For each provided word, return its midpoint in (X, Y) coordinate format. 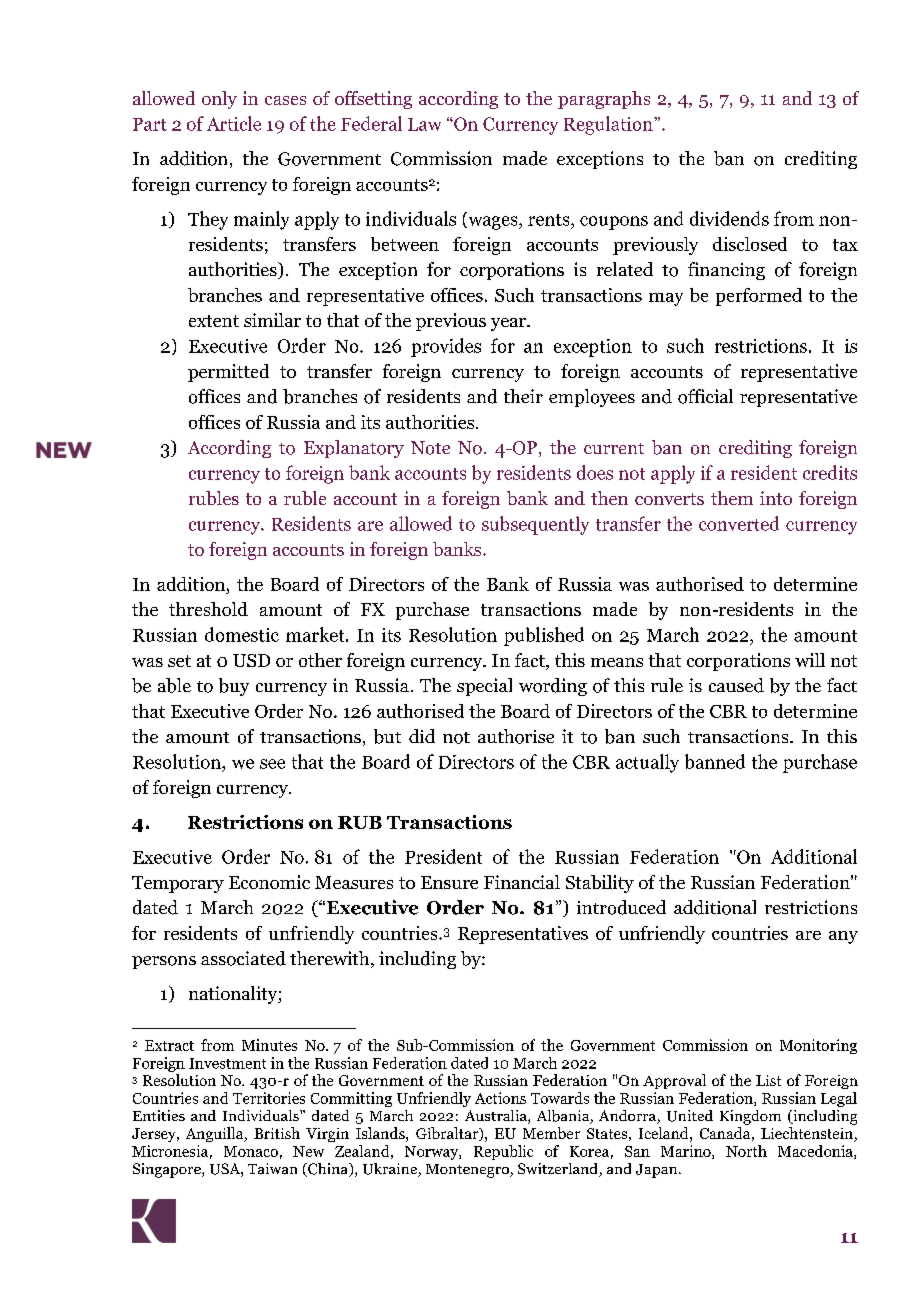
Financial (522, 882)
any (843, 937)
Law (424, 124)
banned (715, 761)
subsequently (535, 525)
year (509, 324)
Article (234, 123)
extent (214, 321)
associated (243, 958)
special (484, 687)
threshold (208, 609)
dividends (729, 218)
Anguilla (216, 1134)
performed (759, 297)
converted (739, 523)
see (272, 764)
